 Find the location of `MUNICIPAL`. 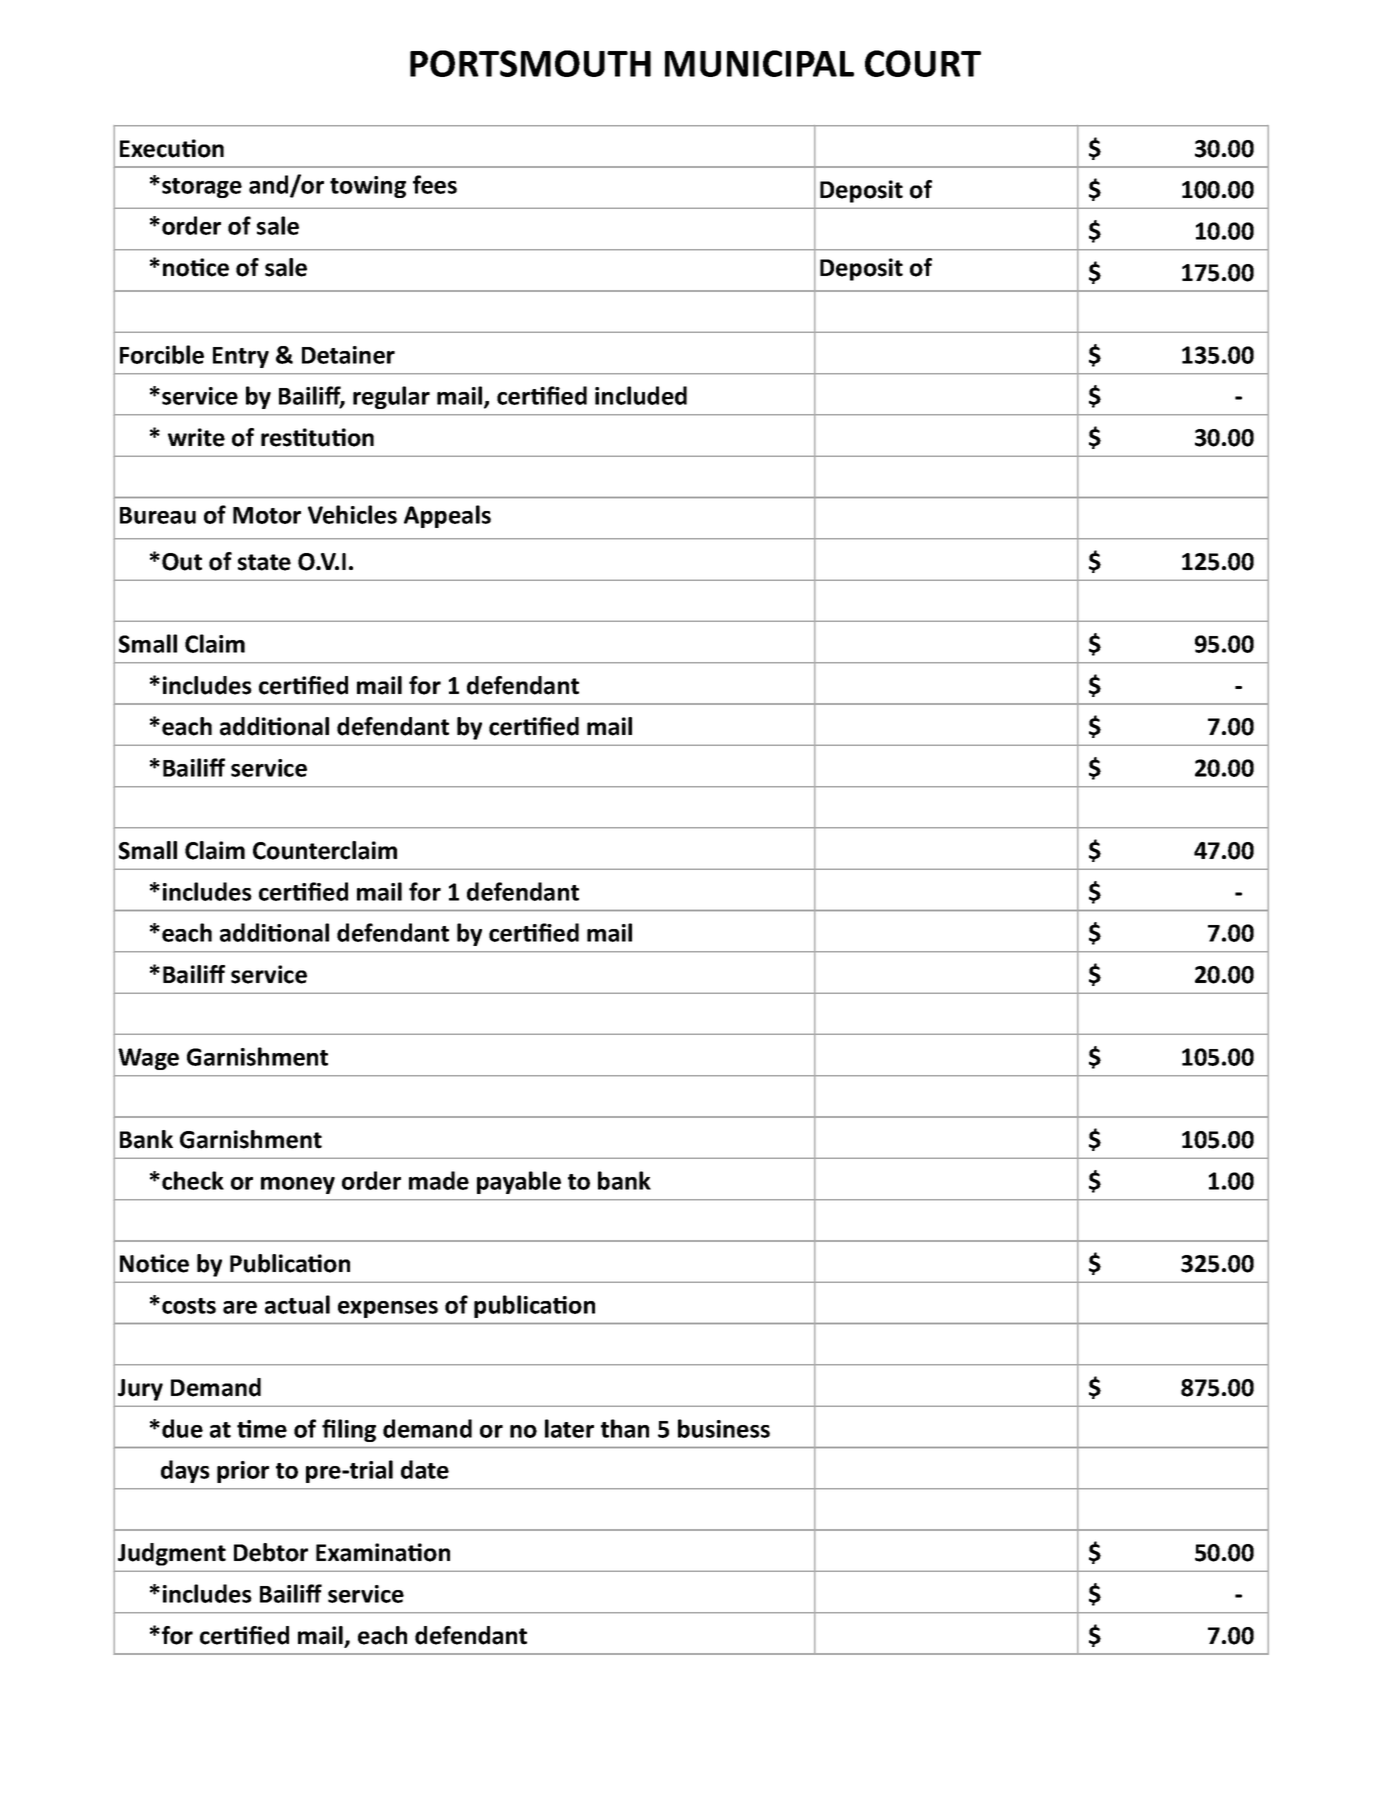

MUNICIPAL is located at coordinates (759, 63).
